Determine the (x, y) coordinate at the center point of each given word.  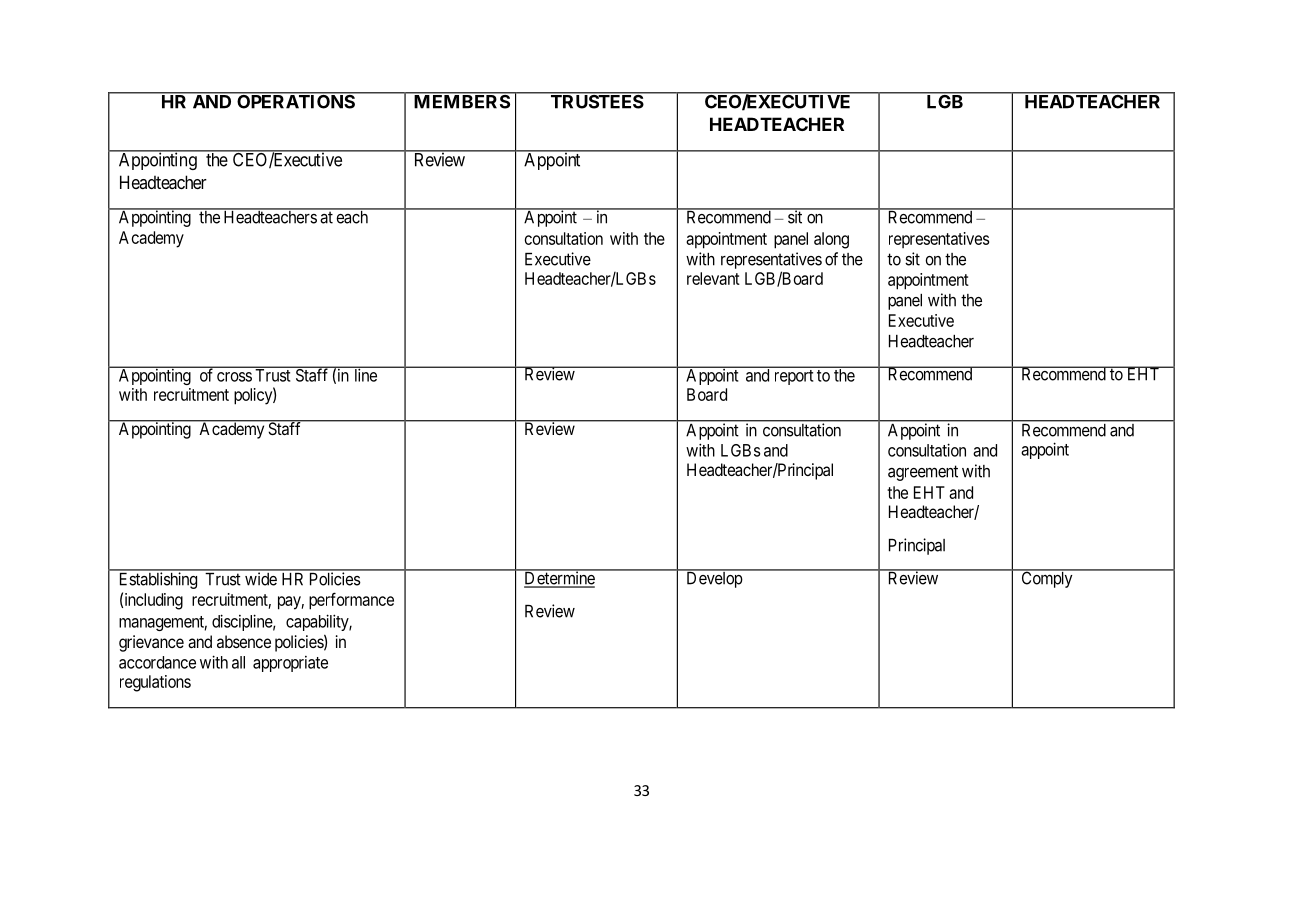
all (238, 662)
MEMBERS (461, 101)
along (831, 240)
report (794, 377)
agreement (923, 473)
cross (234, 377)
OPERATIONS (295, 101)
